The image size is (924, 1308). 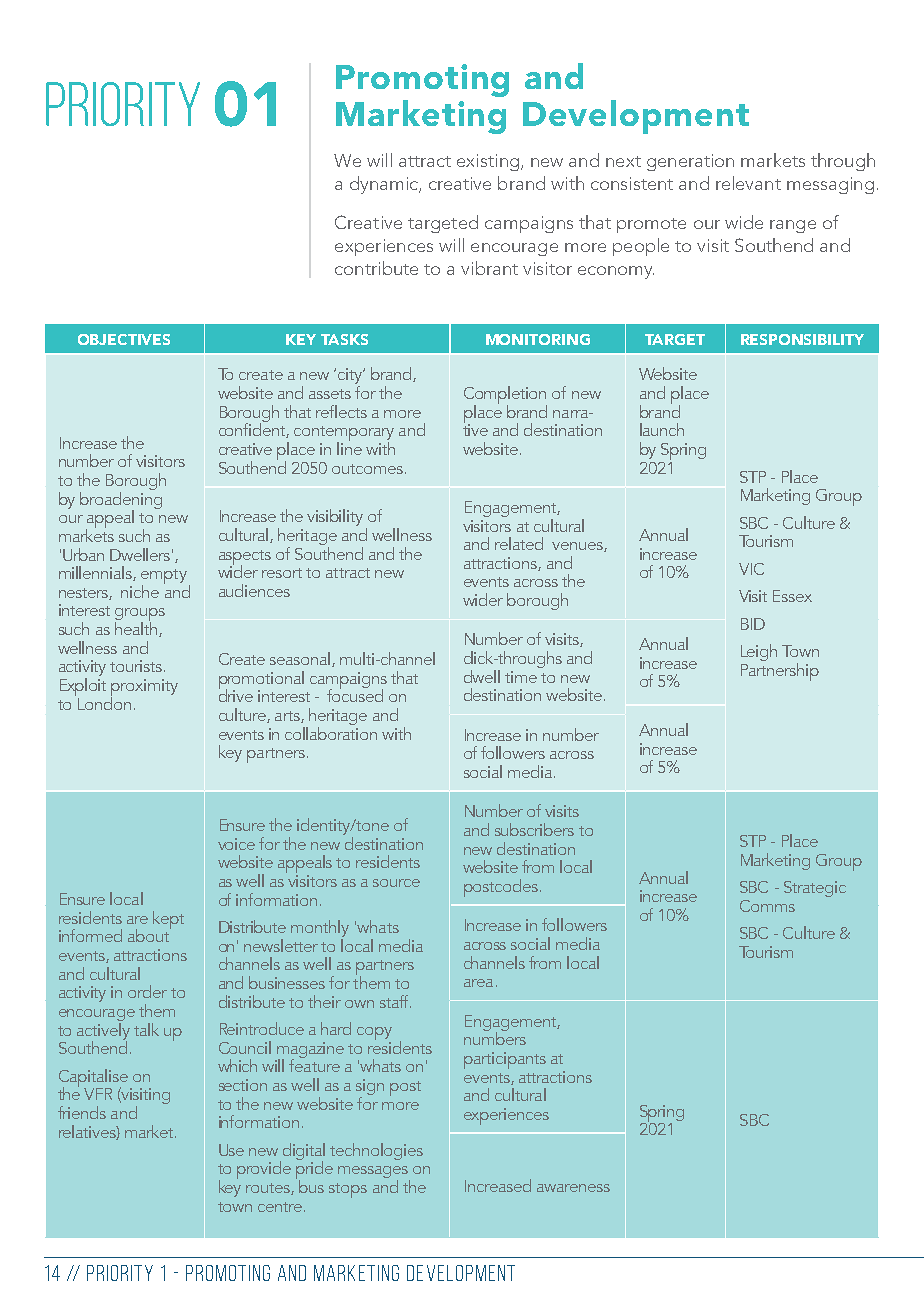 I want to click on voice, so click(x=236, y=844).
